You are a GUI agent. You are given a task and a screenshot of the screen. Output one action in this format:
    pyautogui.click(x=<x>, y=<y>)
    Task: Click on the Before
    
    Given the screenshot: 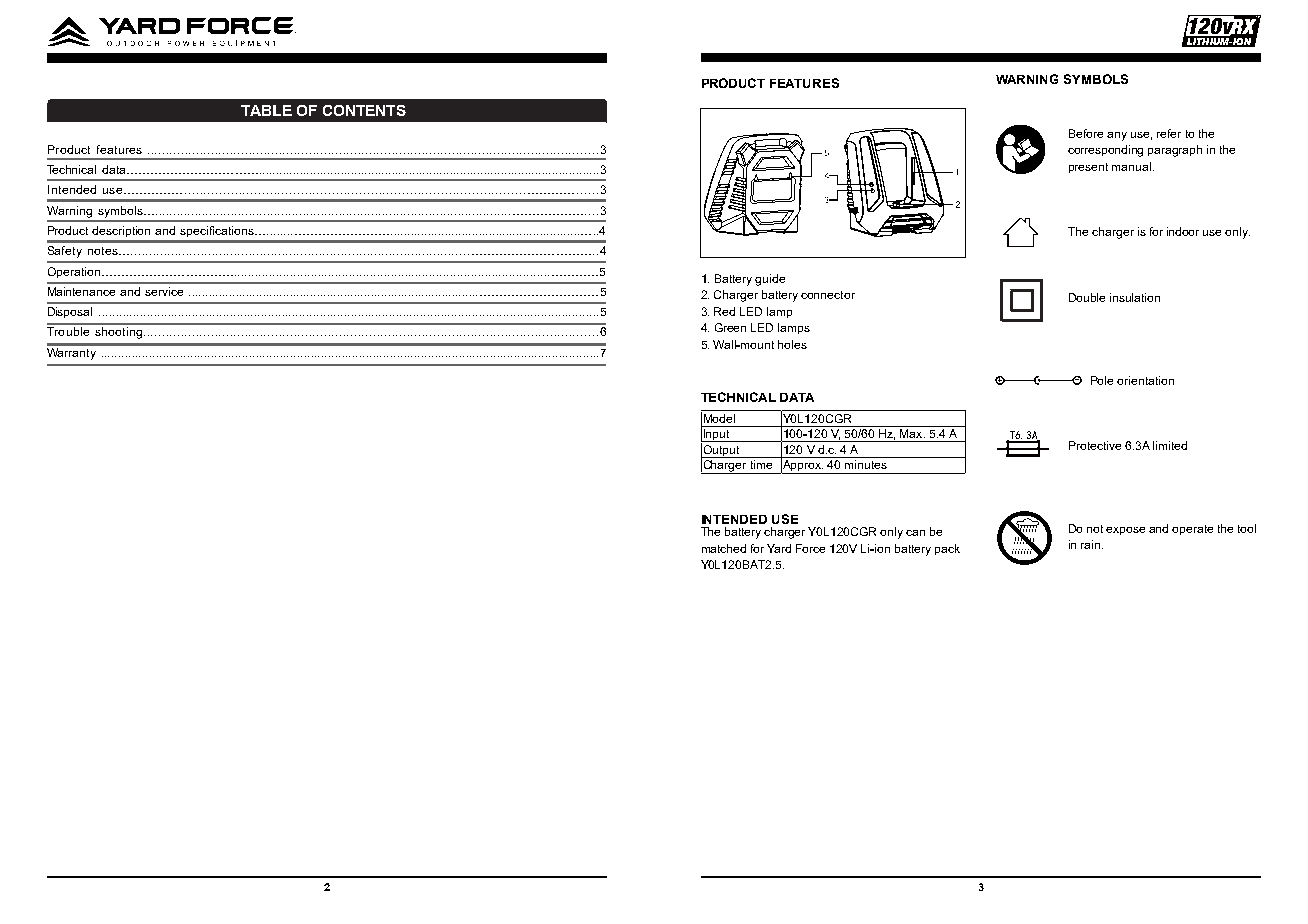 What is the action you would take?
    pyautogui.click(x=1086, y=133)
